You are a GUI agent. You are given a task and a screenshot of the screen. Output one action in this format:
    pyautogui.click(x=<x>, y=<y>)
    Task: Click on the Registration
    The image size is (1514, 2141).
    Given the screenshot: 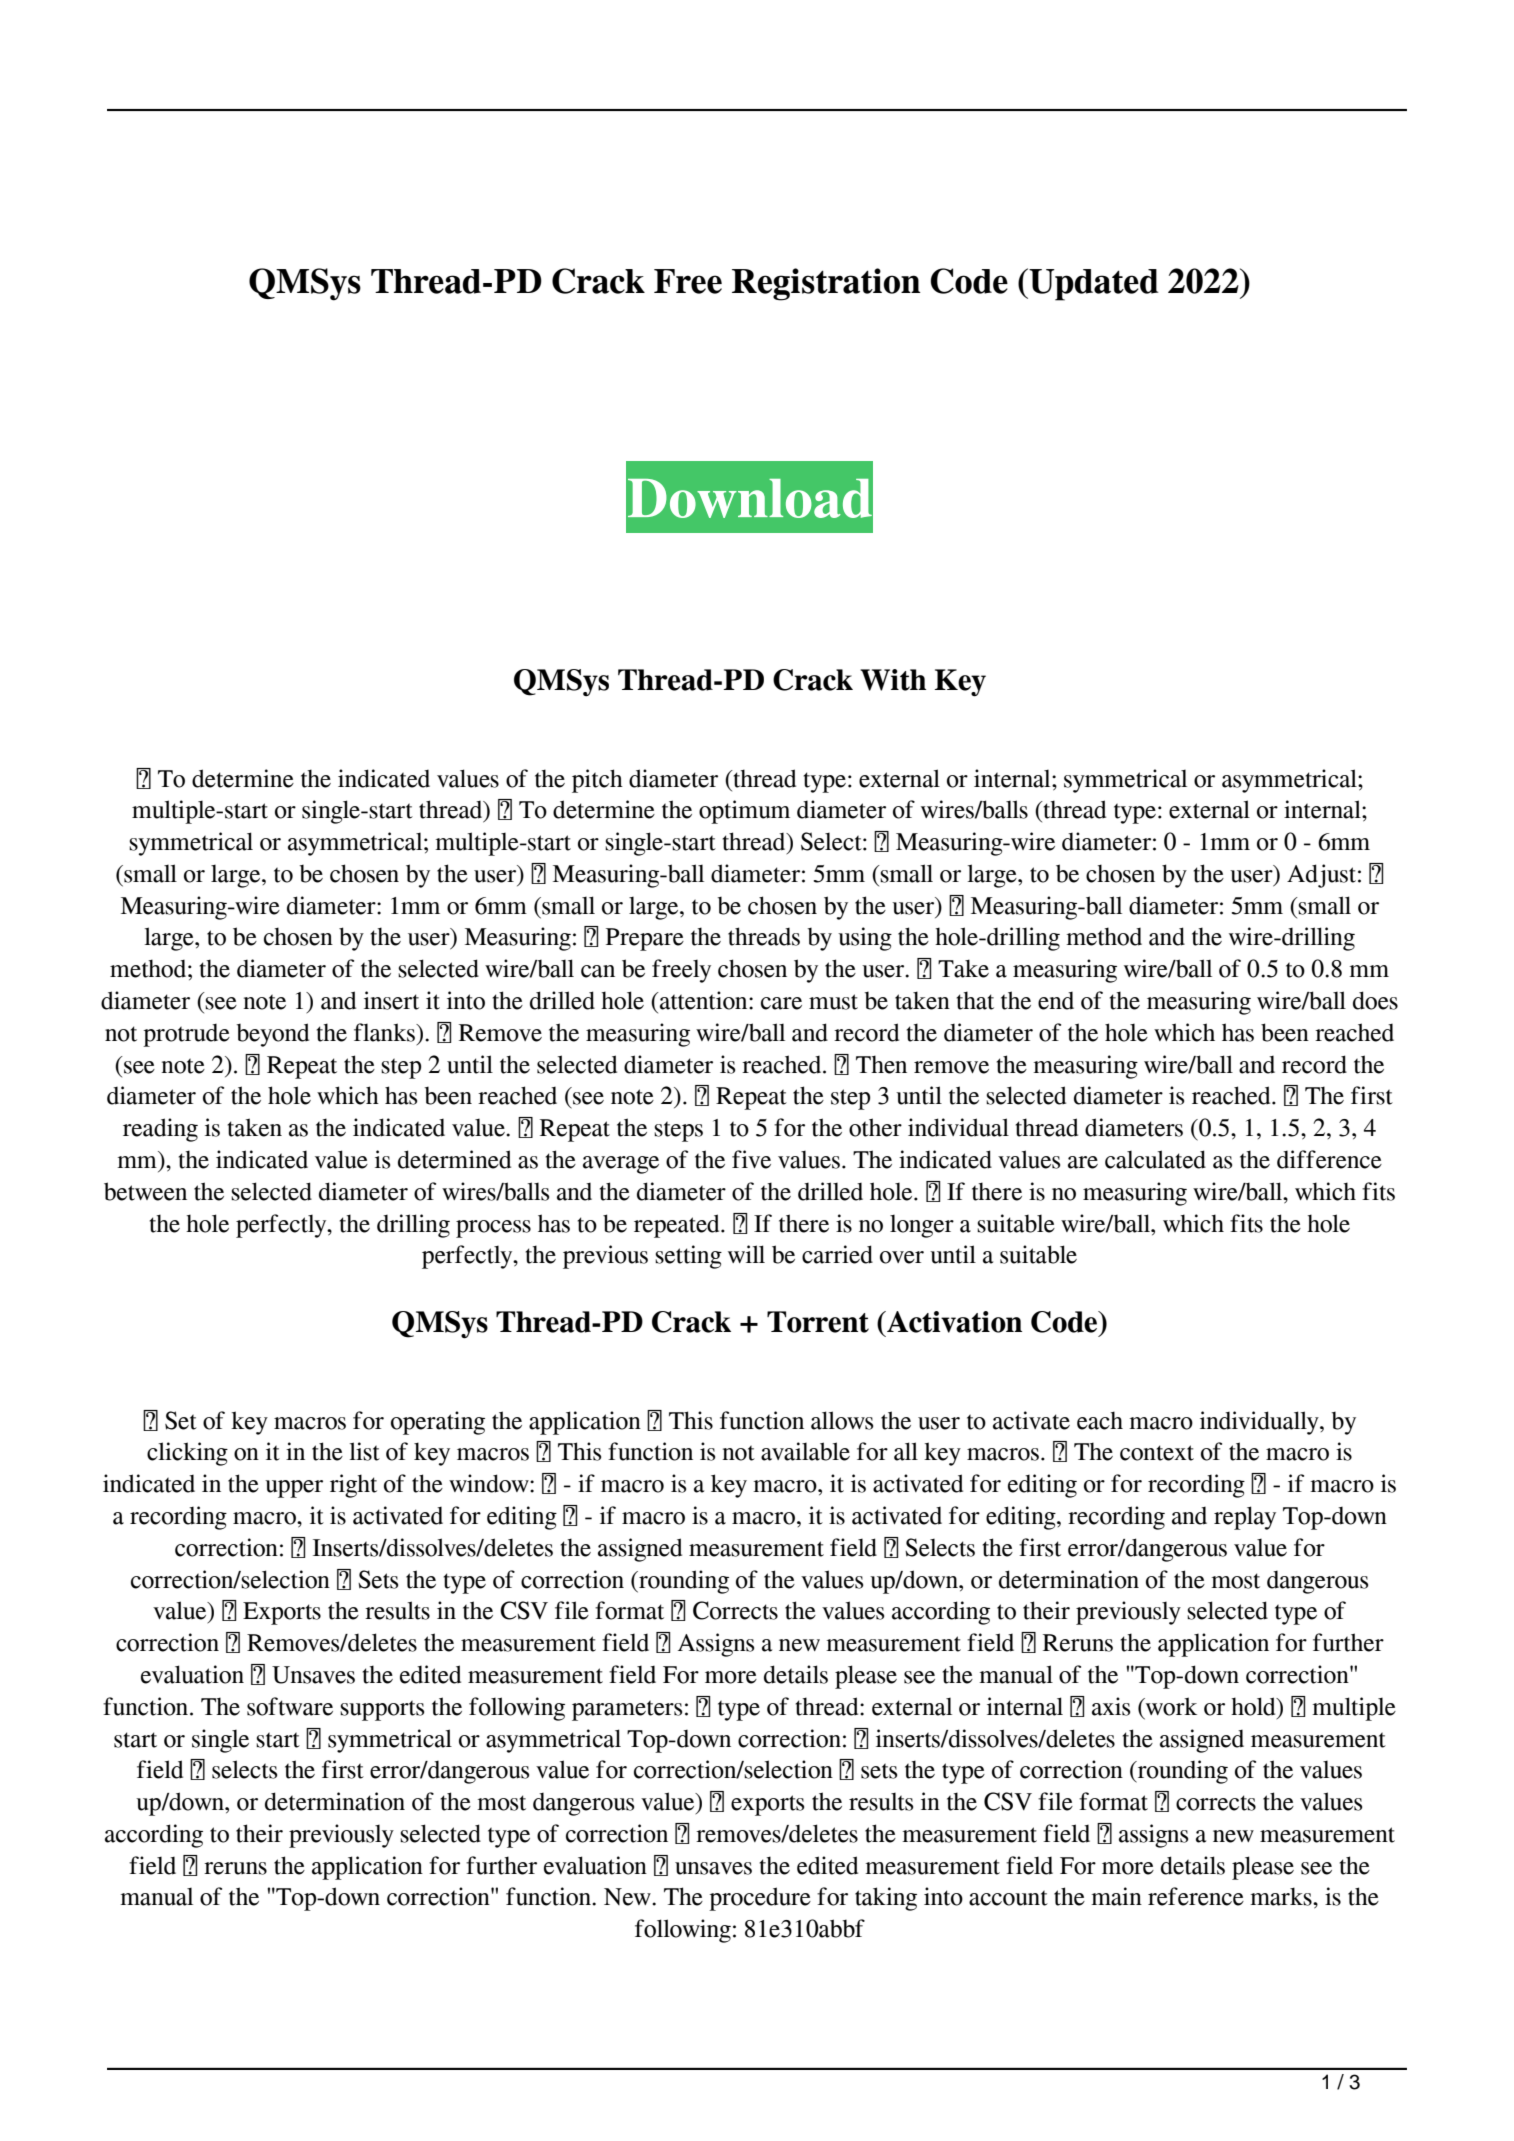 What is the action you would take?
    pyautogui.click(x=826, y=284)
